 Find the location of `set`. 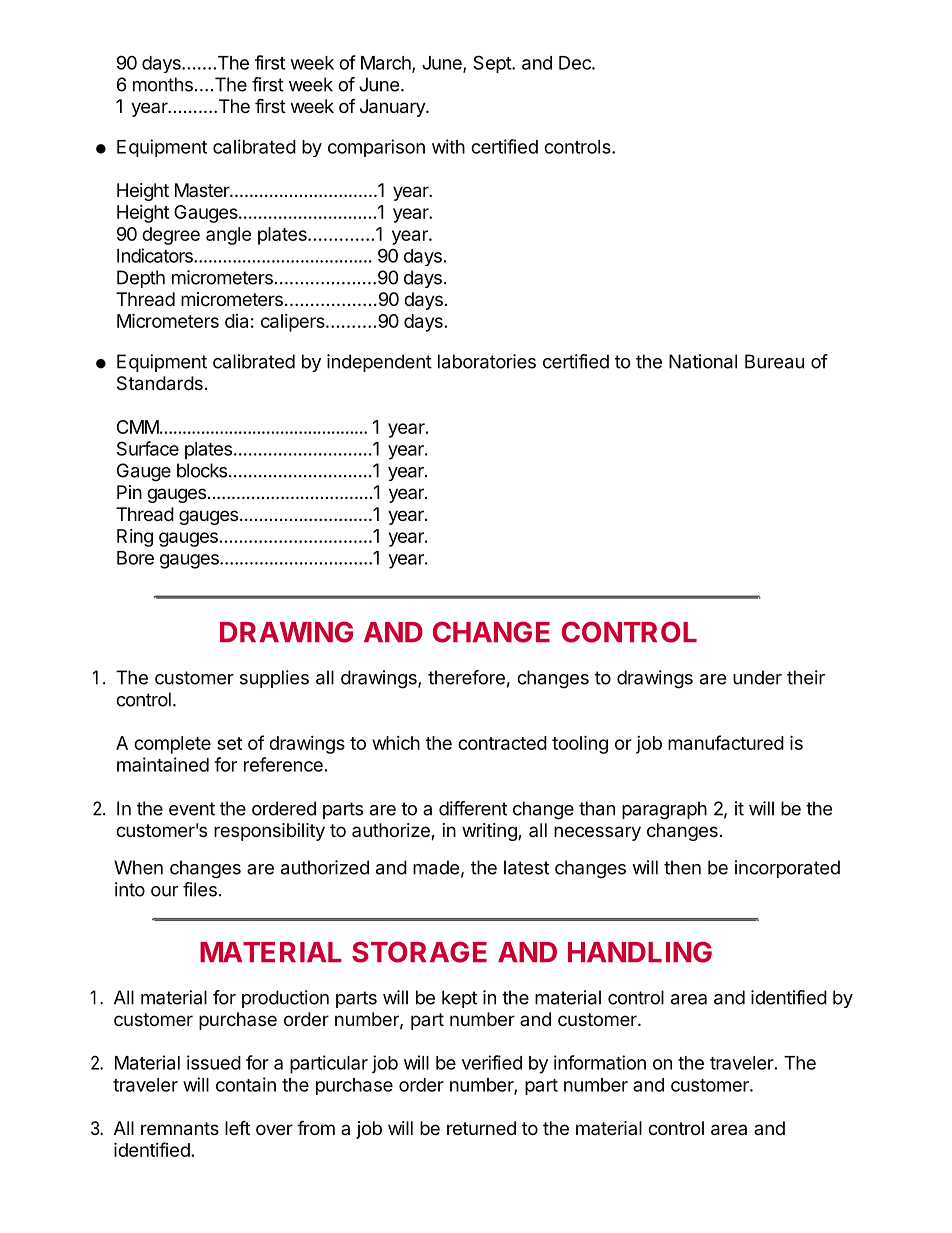

set is located at coordinates (229, 743).
